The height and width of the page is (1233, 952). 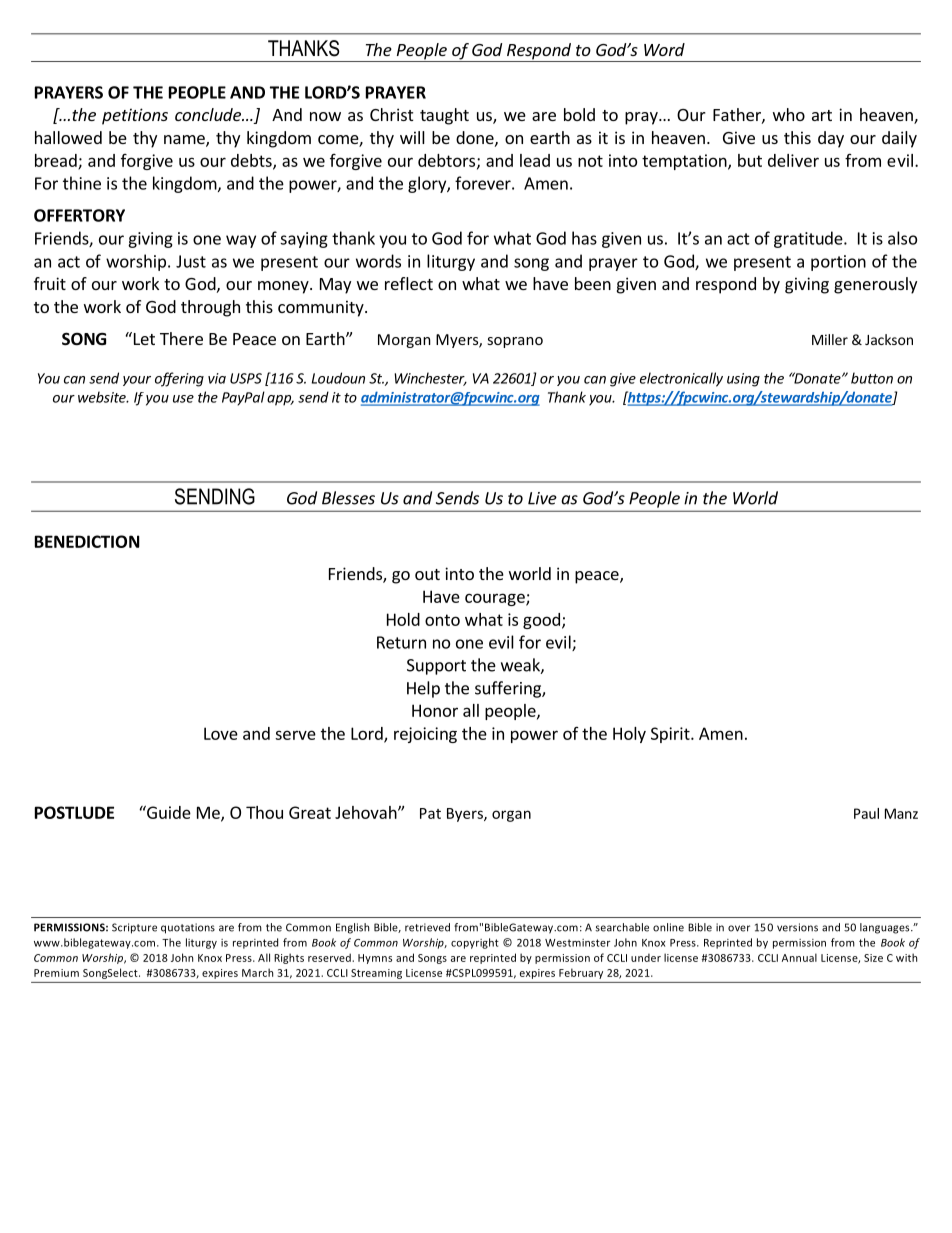 I want to click on Love, so click(x=221, y=733).
